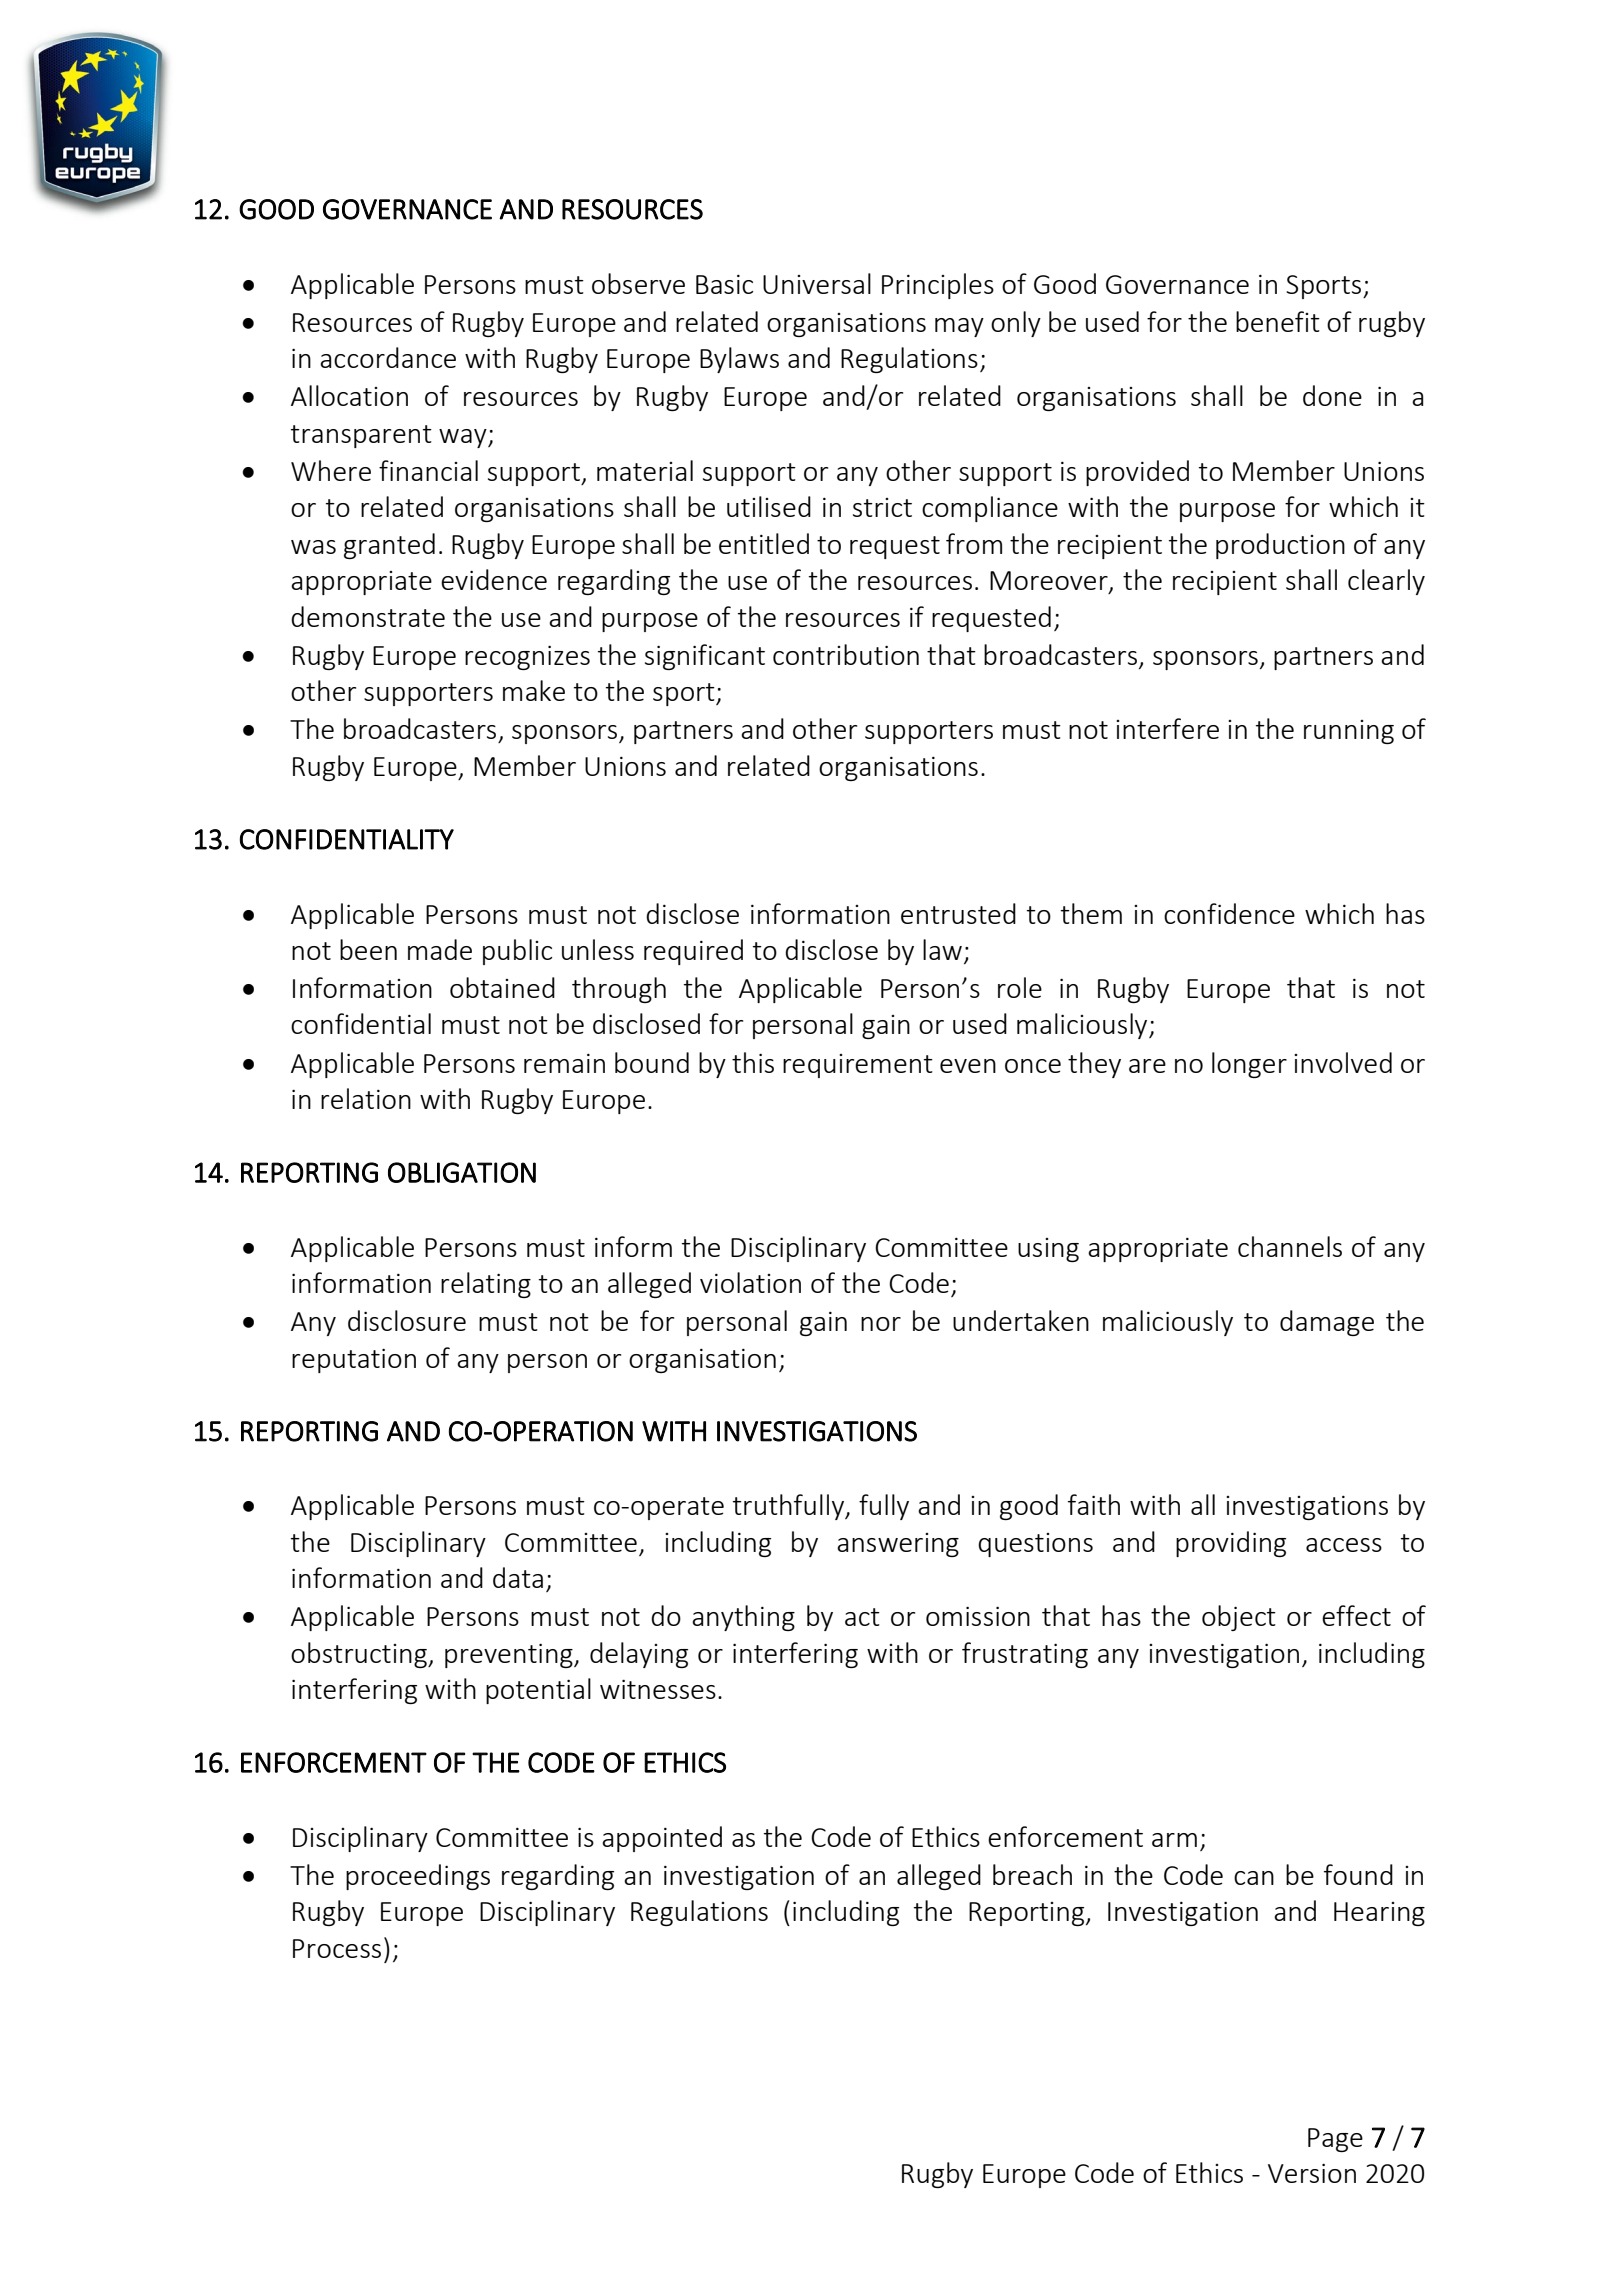 This document has height=2288, width=1618. I want to click on OBLIGATION, so click(462, 1172).
